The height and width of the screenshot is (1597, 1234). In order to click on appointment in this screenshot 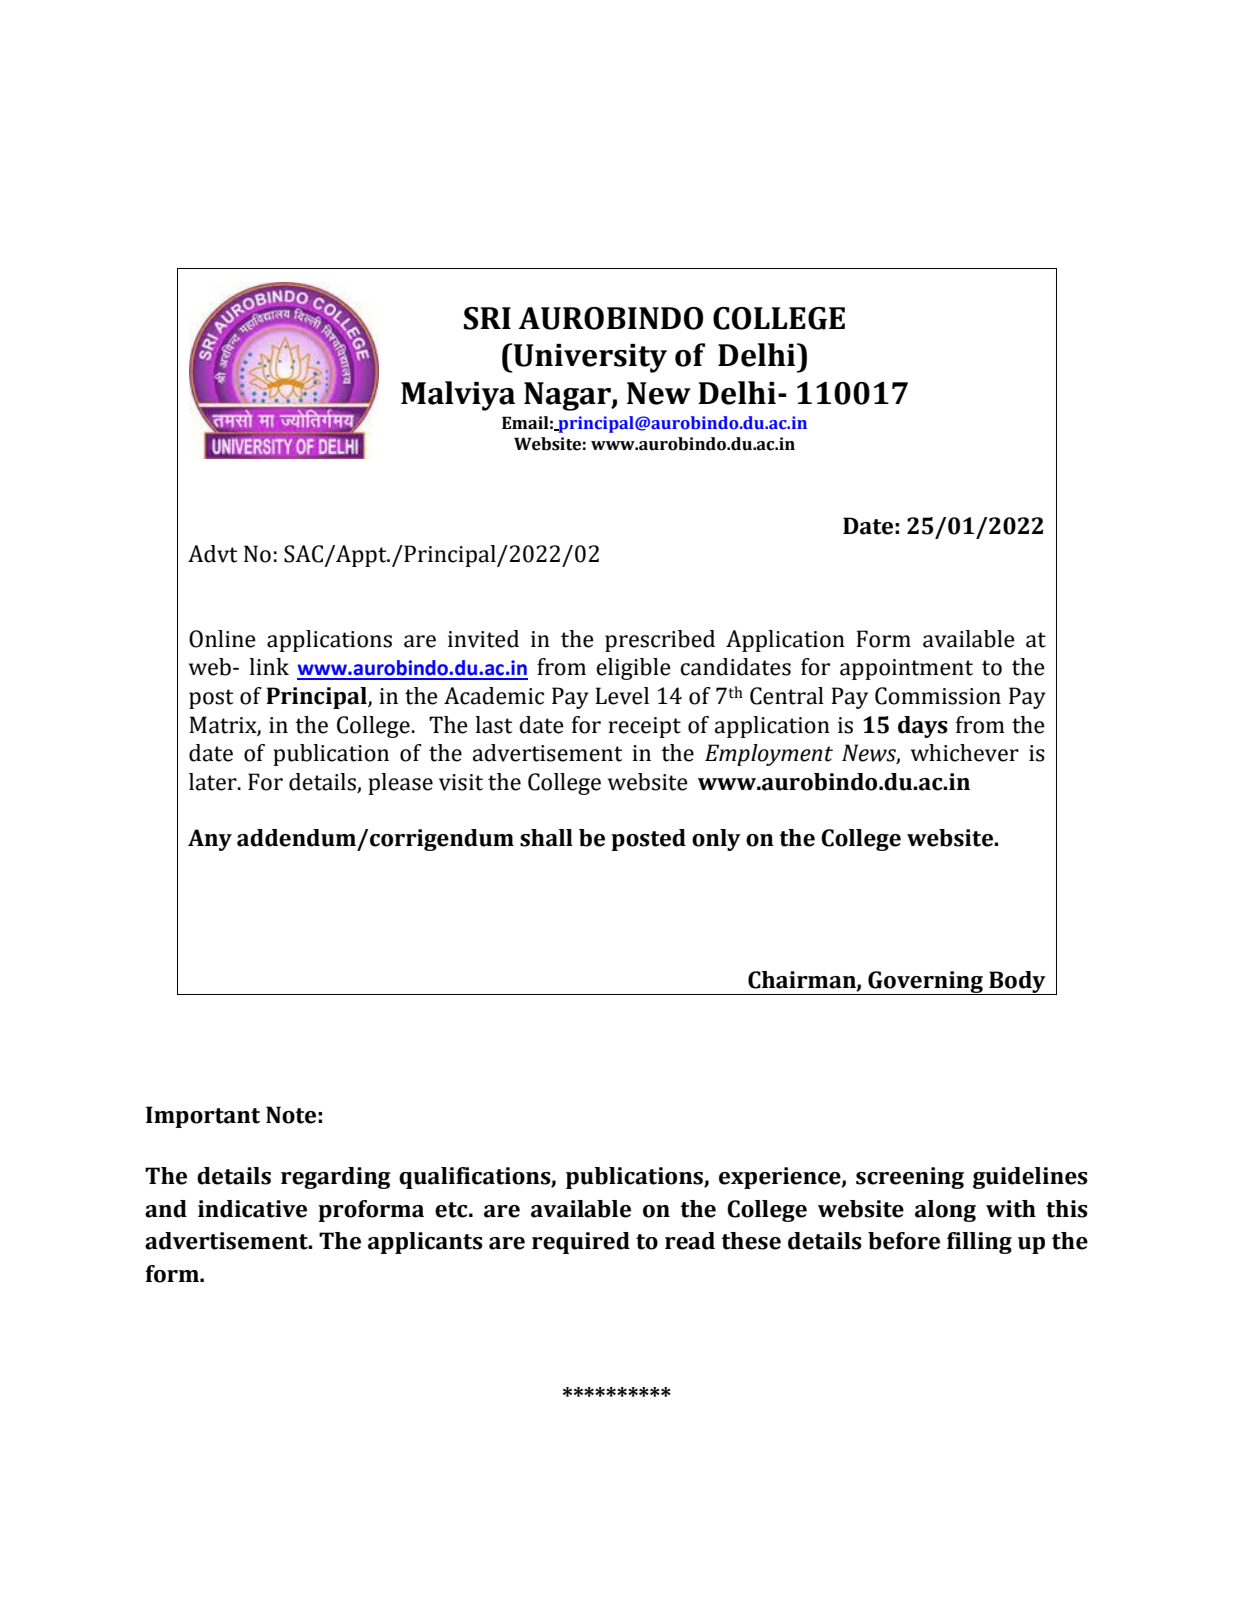, I will do `click(906, 669)`.
